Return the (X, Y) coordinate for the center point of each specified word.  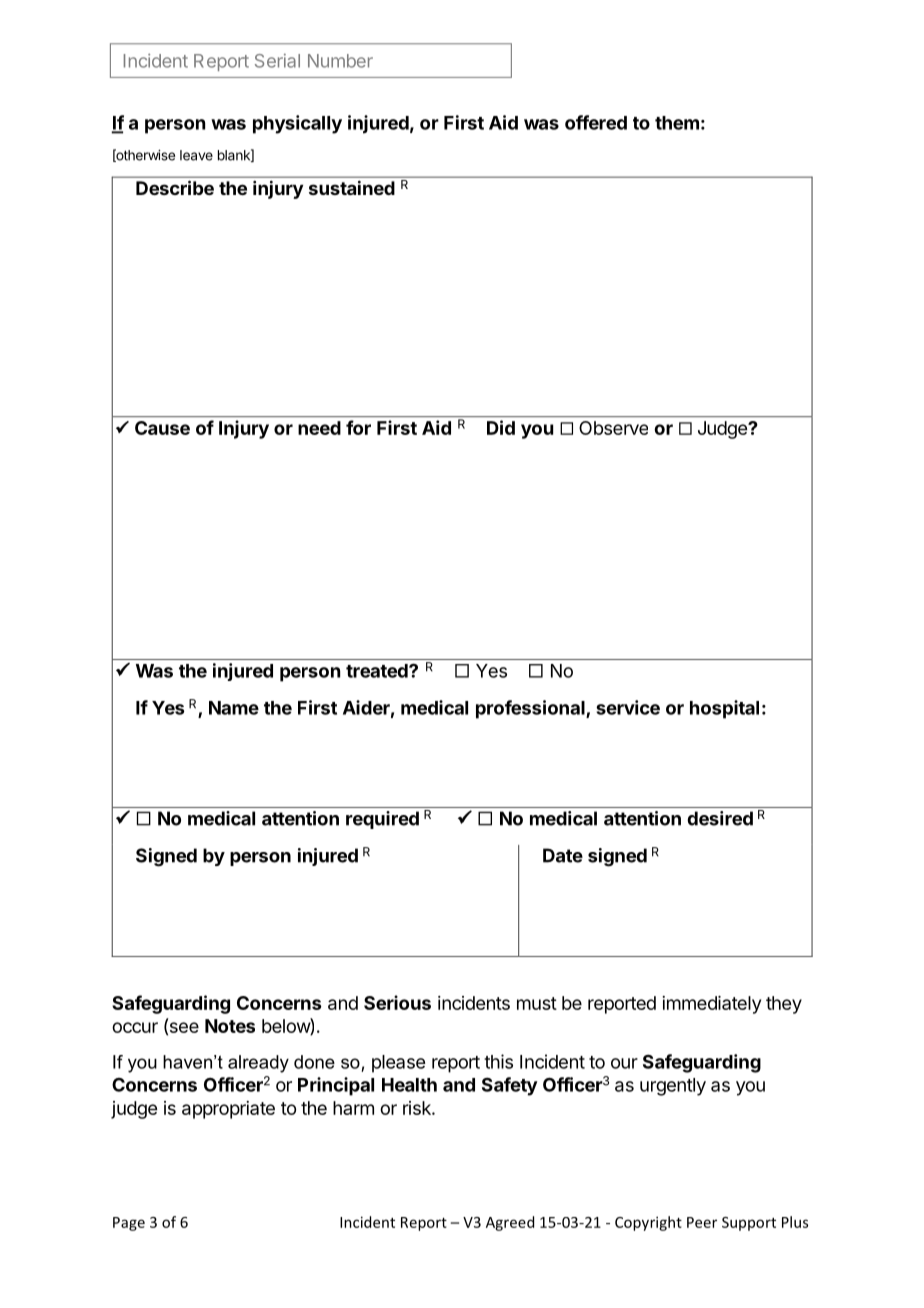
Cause (162, 428)
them (677, 123)
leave (196, 155)
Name (234, 708)
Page (129, 1224)
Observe (613, 428)
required (382, 820)
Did (501, 427)
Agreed (510, 1223)
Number (340, 61)
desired (720, 818)
